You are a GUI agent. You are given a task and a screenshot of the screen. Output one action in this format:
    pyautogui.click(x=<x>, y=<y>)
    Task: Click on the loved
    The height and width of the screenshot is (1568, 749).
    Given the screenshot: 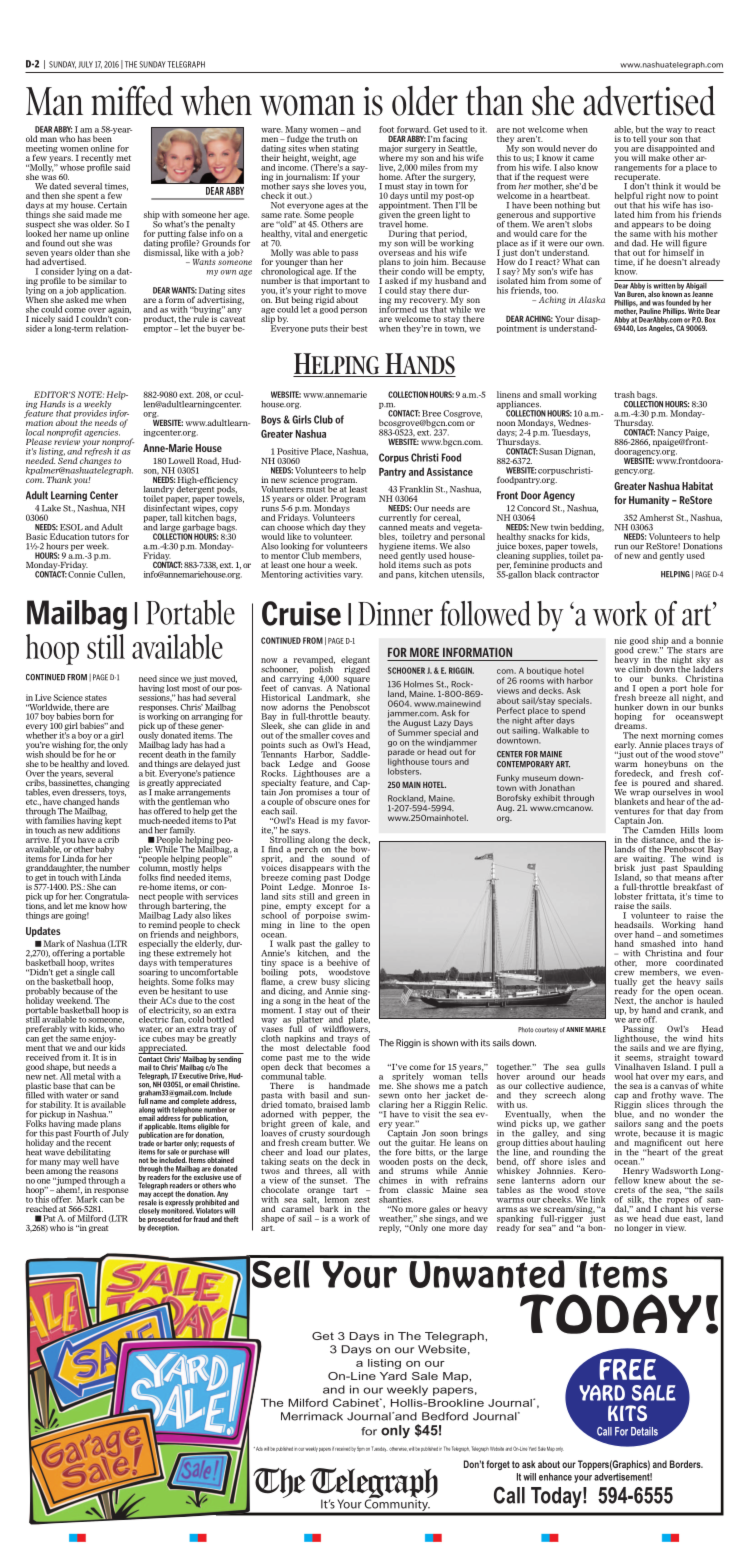 What is the action you would take?
    pyautogui.click(x=118, y=763)
